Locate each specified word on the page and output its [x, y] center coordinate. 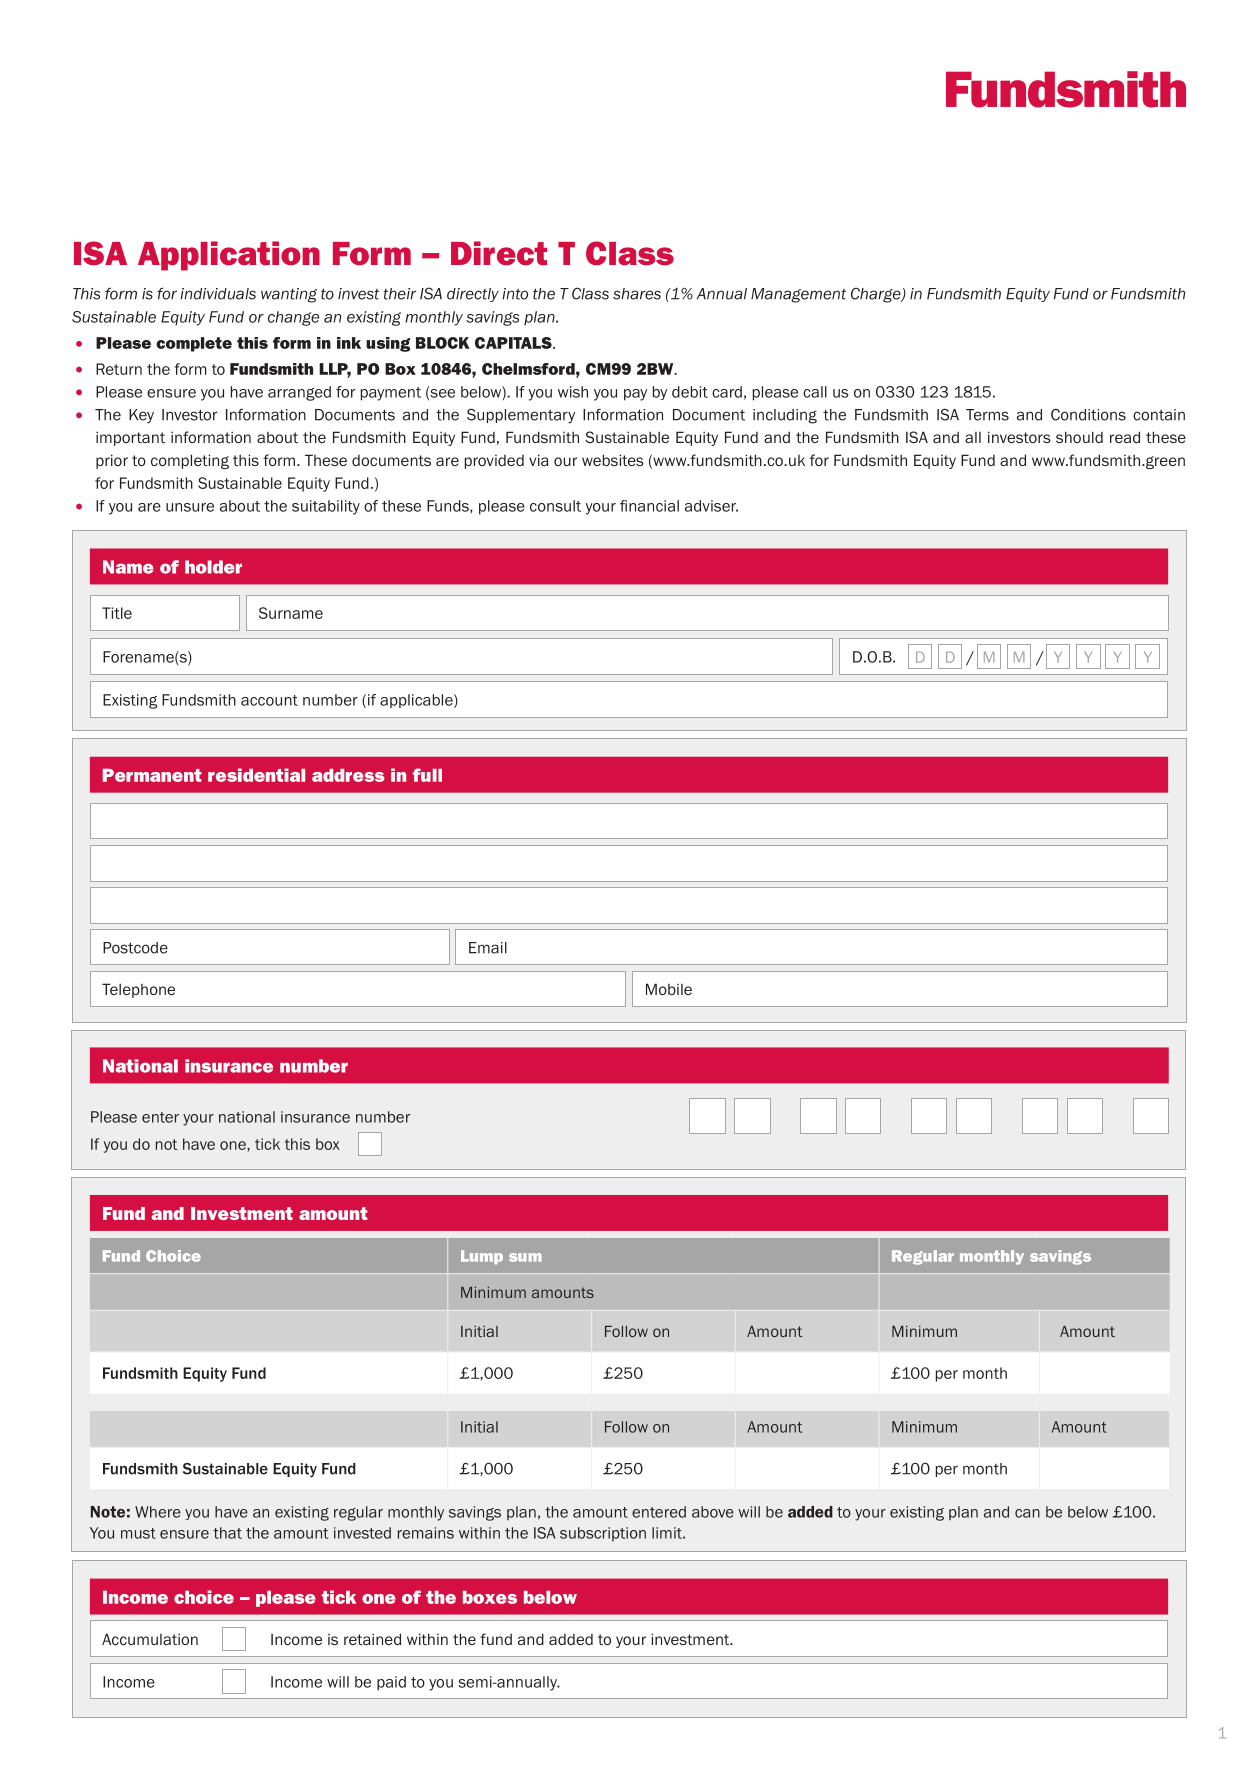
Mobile [669, 989]
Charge [877, 295]
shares [637, 294]
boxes [490, 1597]
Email [488, 948]
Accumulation [150, 1639]
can [1027, 1513]
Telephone [138, 990]
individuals [218, 294]
